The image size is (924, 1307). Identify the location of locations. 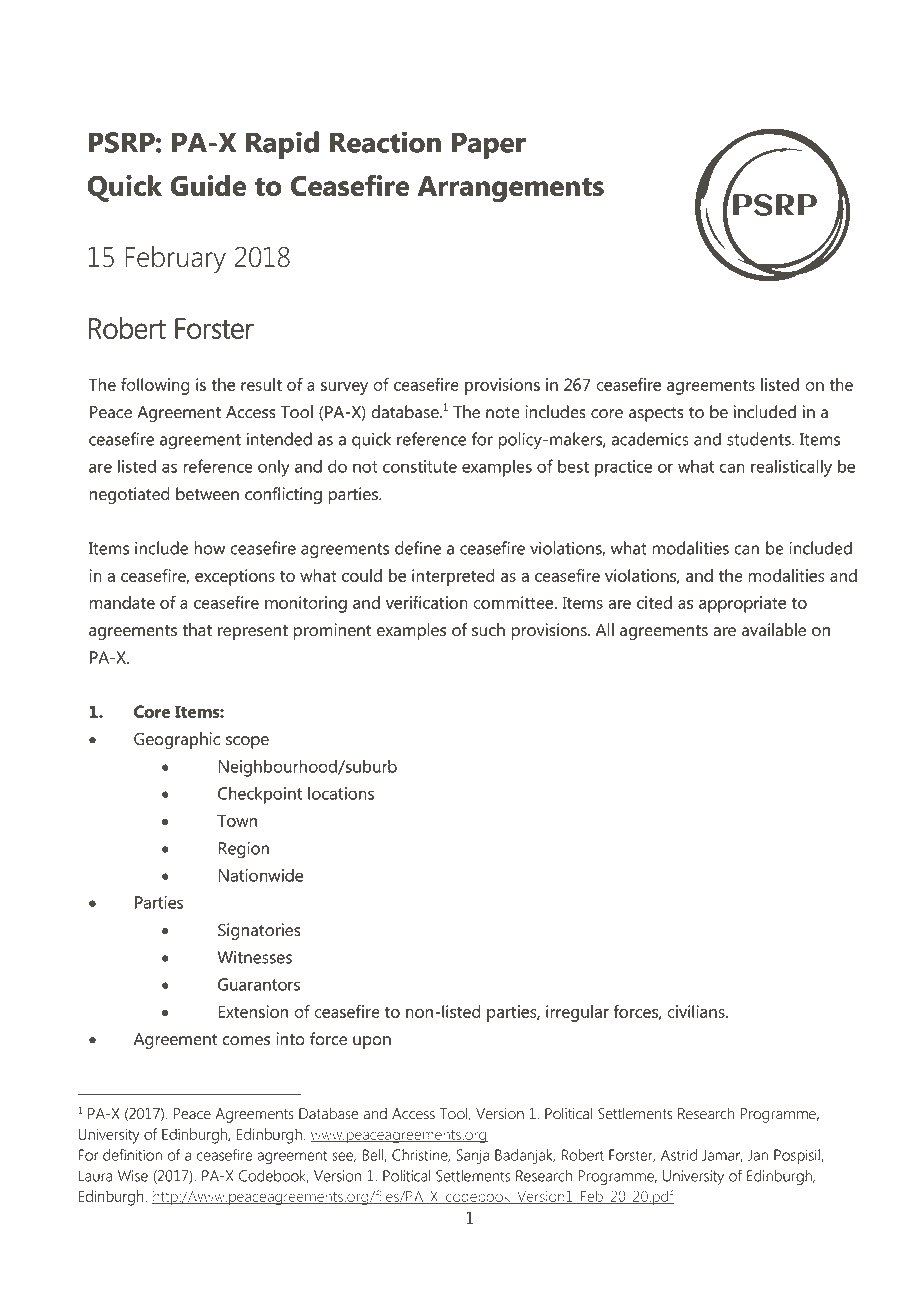
(341, 793).
